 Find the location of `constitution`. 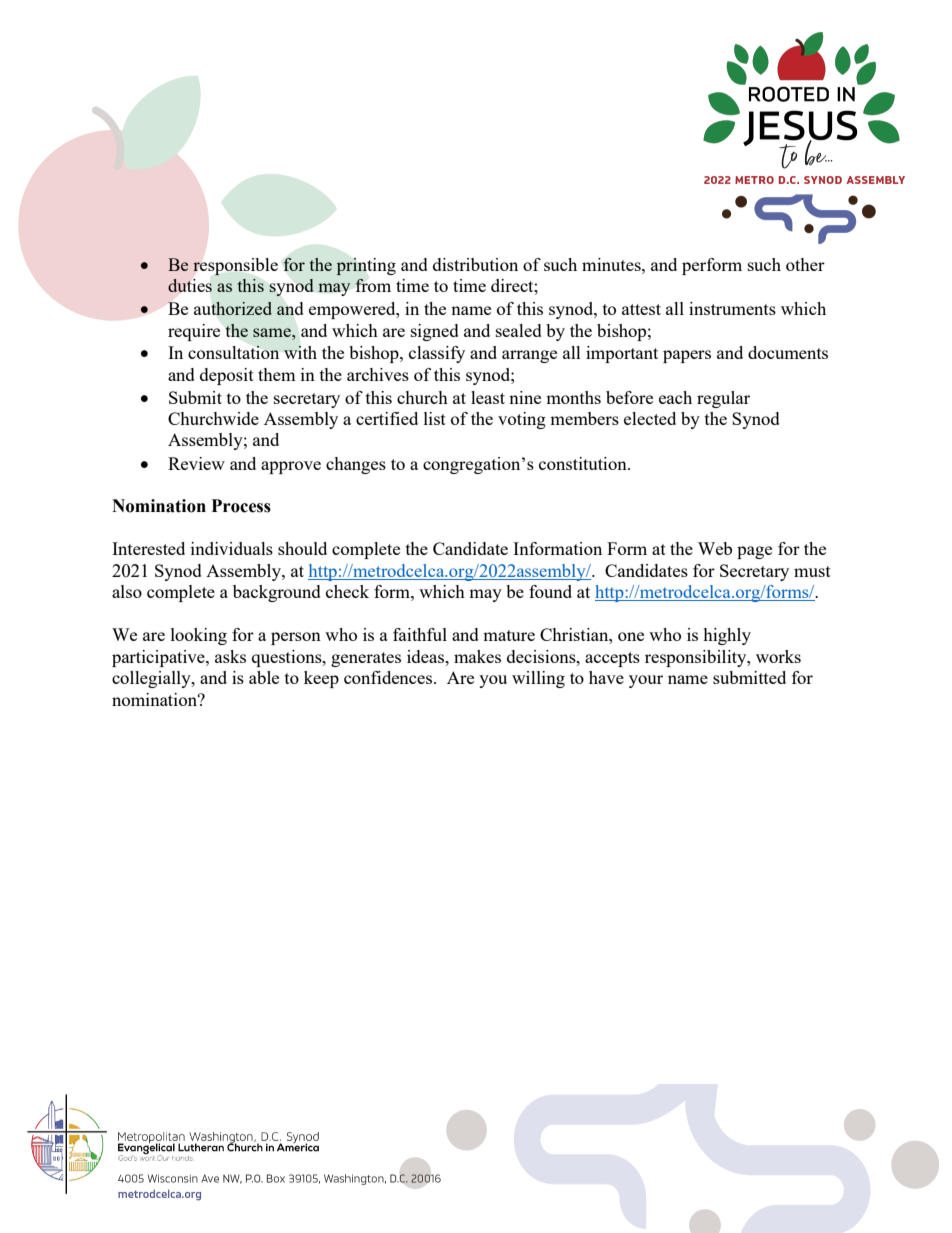

constitution is located at coordinates (584, 463).
